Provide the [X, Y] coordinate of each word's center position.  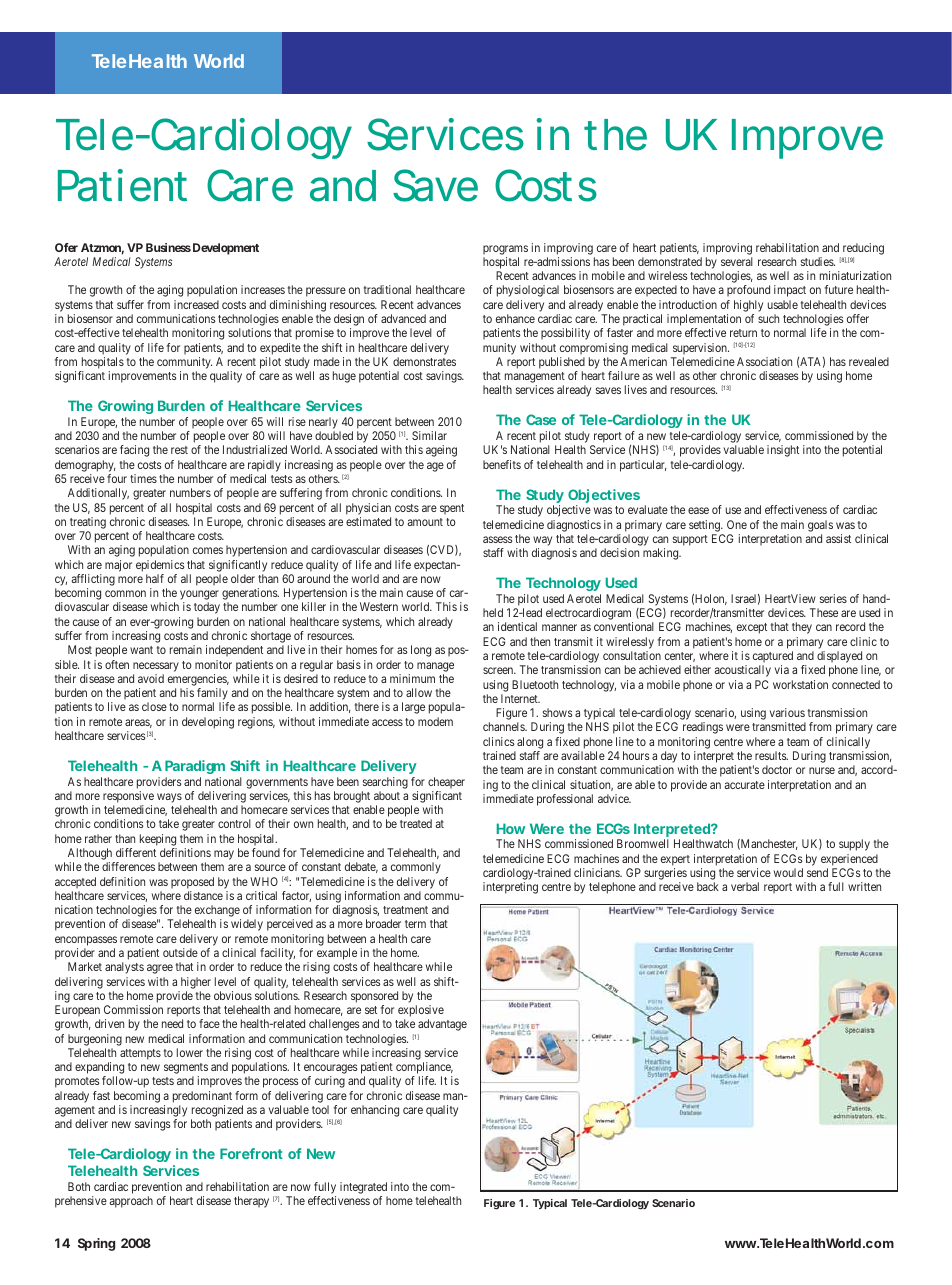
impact [790, 291]
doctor [777, 769]
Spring [96, 1244]
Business [168, 247]
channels [504, 726]
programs [505, 250]
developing [208, 723]
